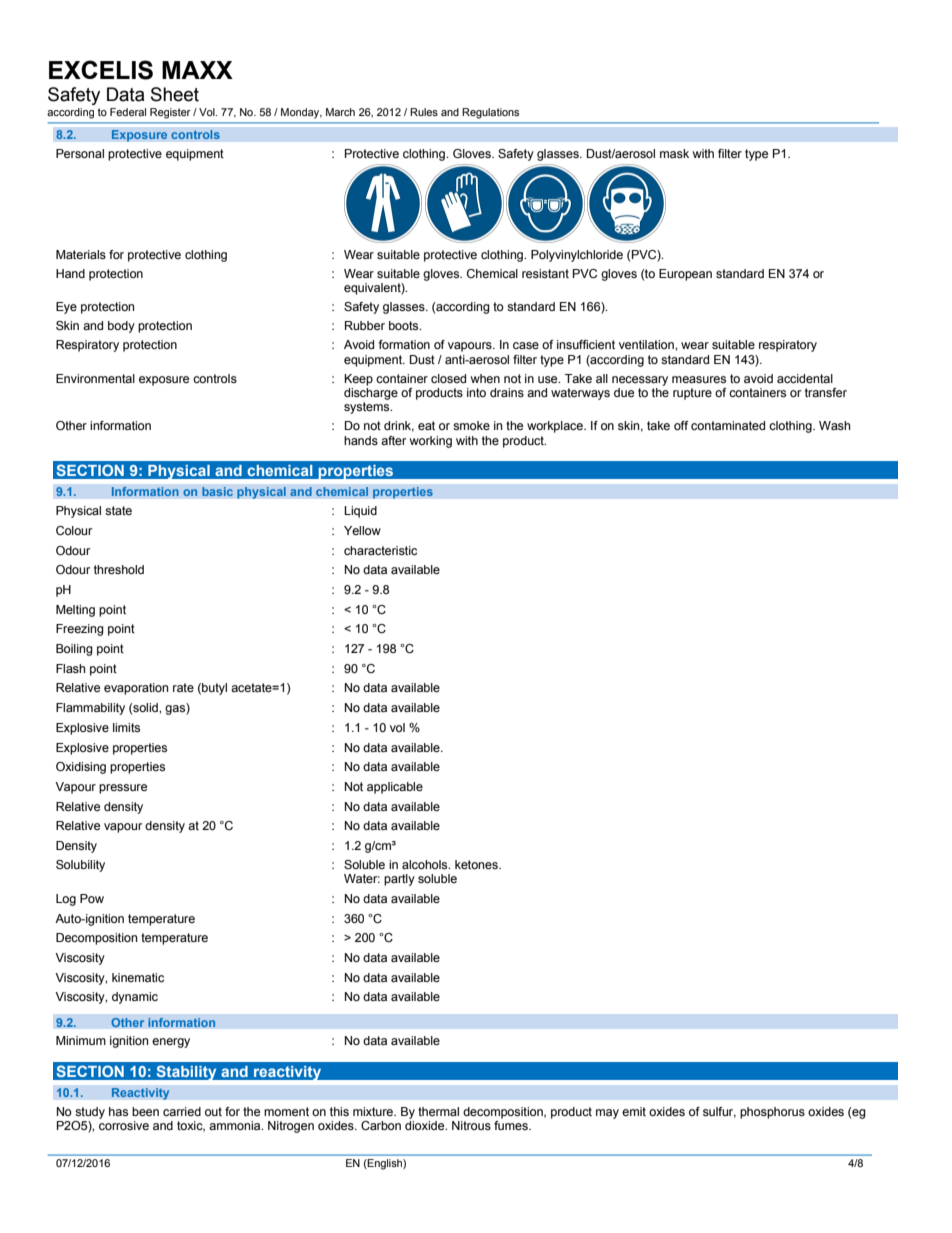  Describe the element at coordinates (145, 1111) in the page. I see `been` at that location.
